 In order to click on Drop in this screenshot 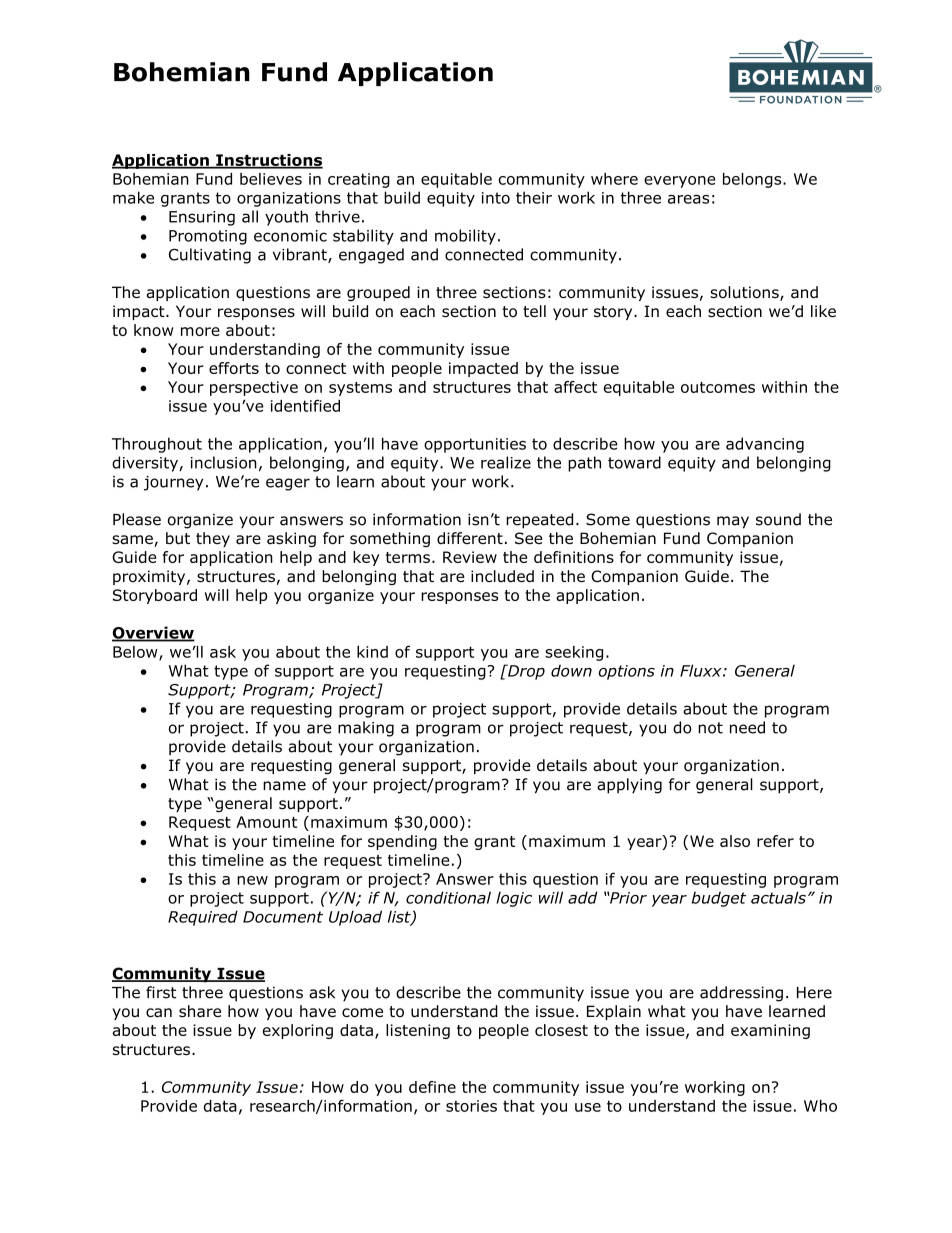, I will do `click(525, 672)`.
